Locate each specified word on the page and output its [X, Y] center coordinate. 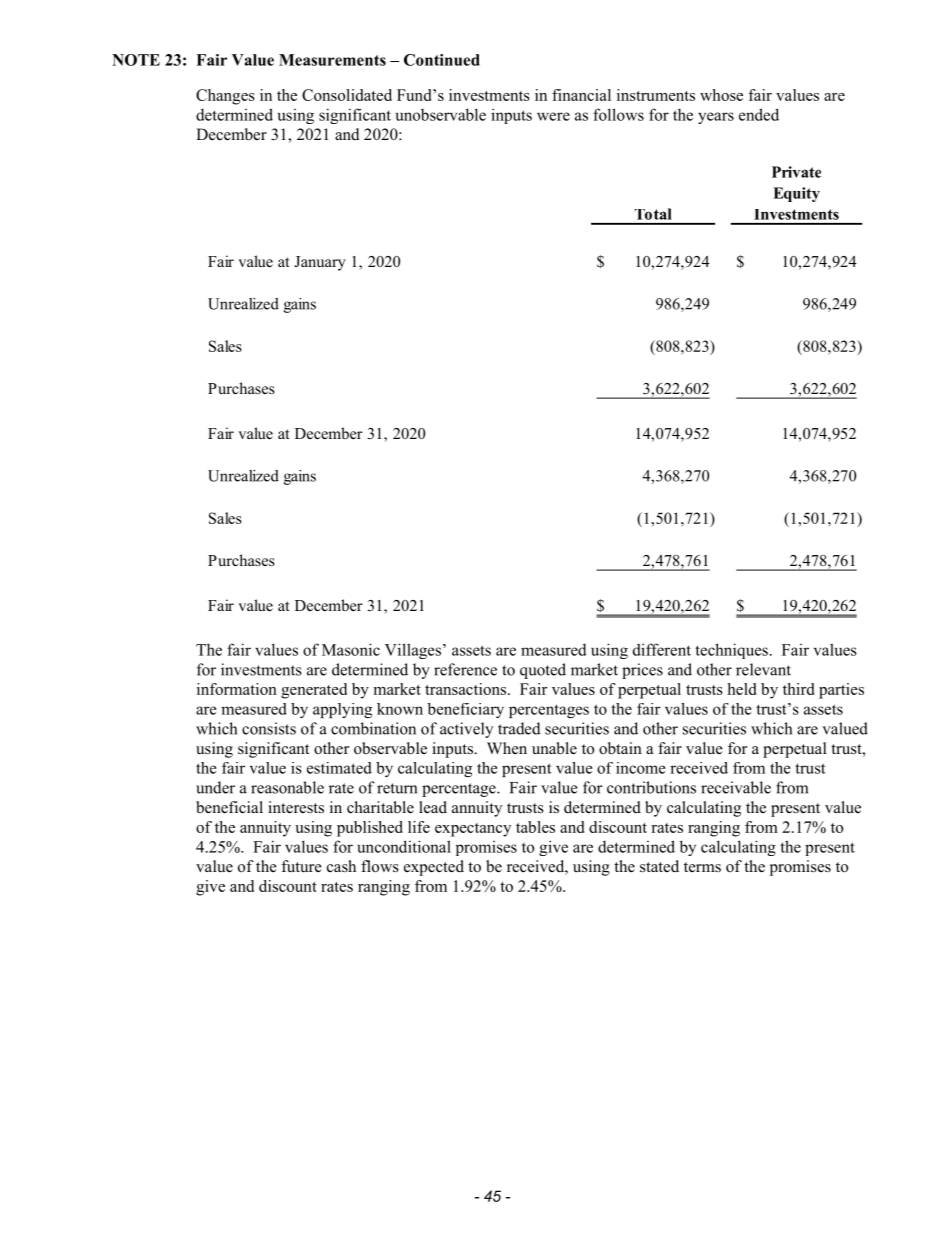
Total [653, 214]
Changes [225, 97]
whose [721, 95]
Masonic [351, 649]
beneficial [229, 807]
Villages [413, 651]
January [320, 263]
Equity [796, 194]
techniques [731, 651]
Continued [442, 60]
